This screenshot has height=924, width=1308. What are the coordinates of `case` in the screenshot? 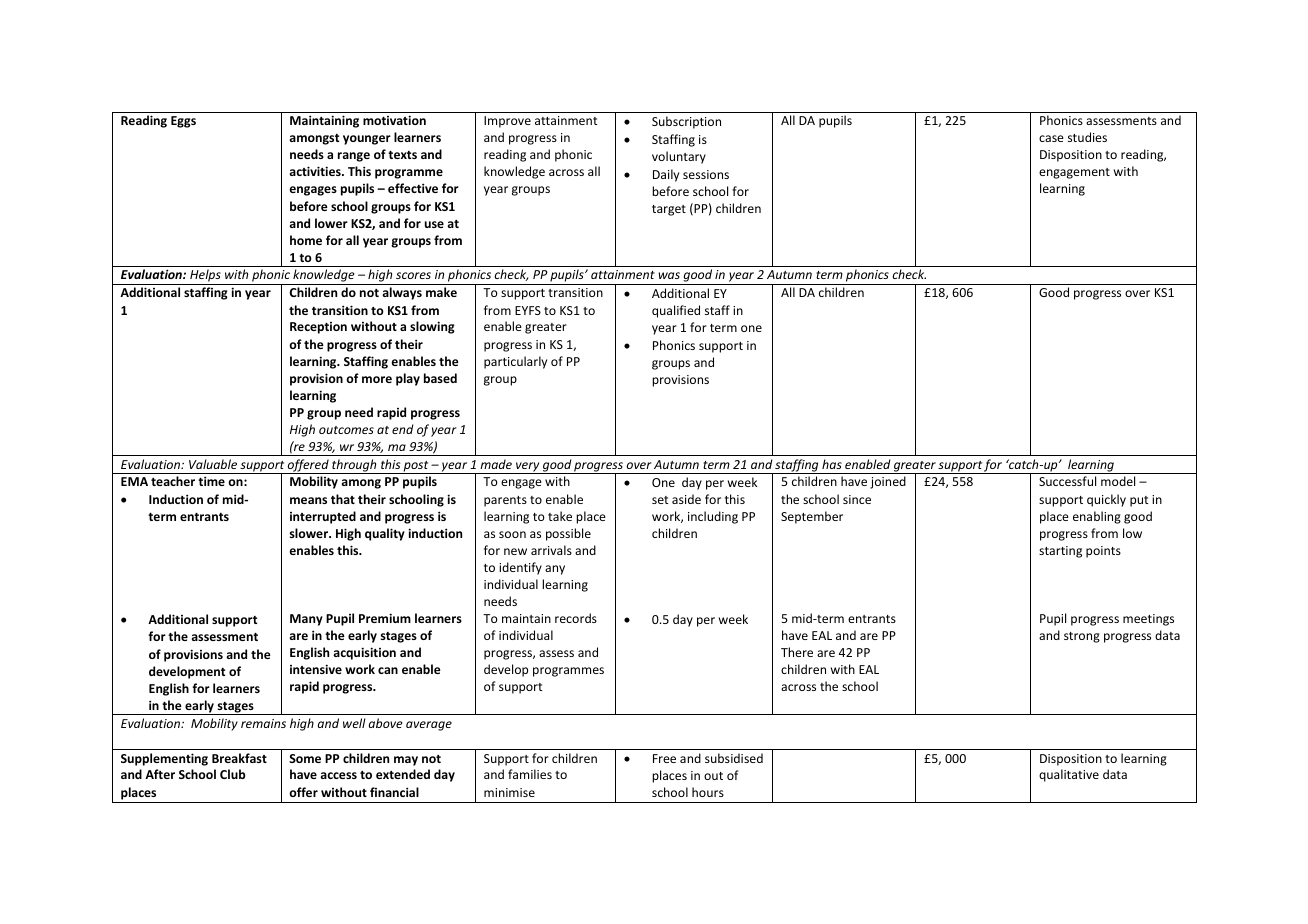 It's located at (1051, 138).
